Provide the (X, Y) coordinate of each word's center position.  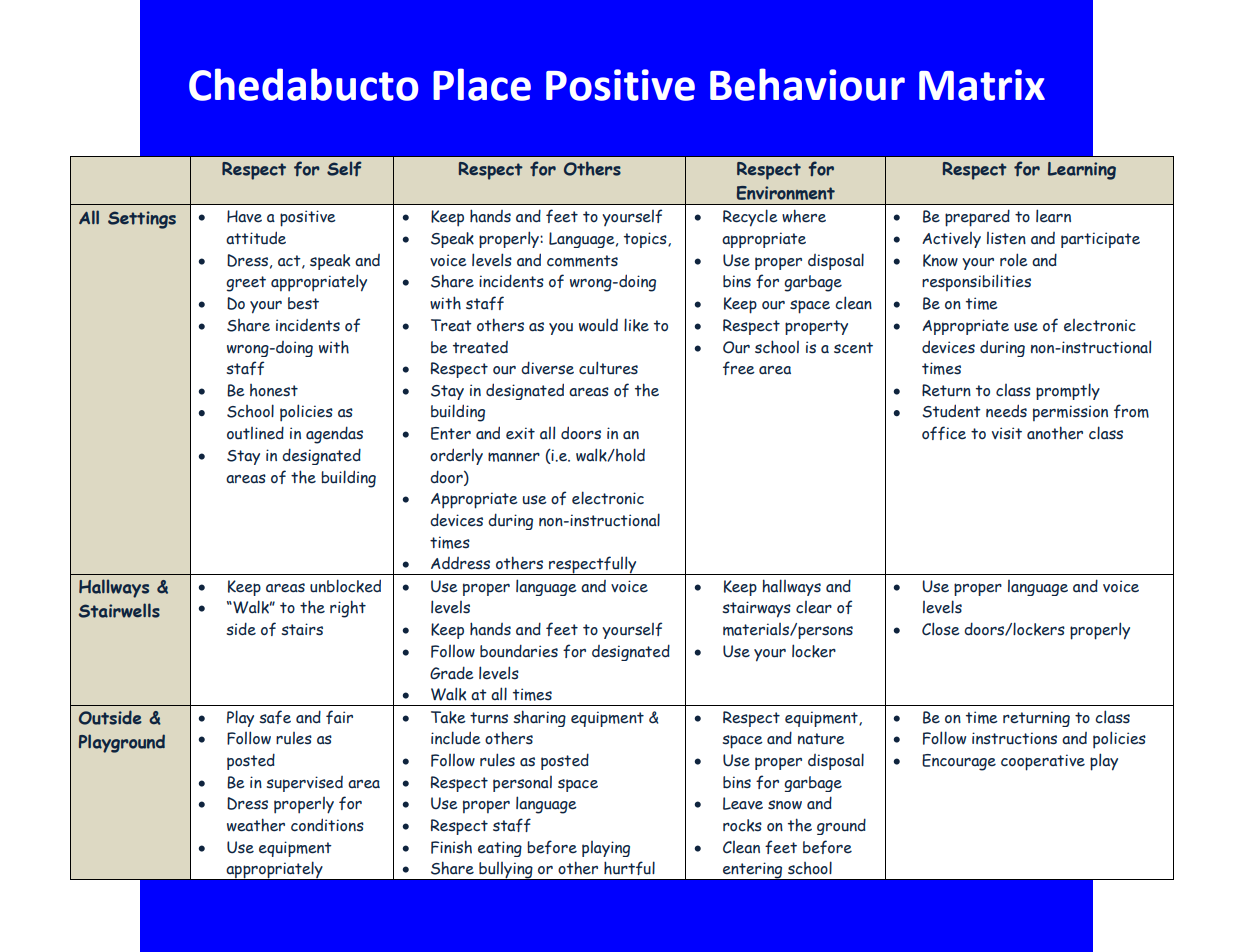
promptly (1068, 391)
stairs (302, 629)
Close (941, 629)
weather (256, 825)
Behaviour (807, 84)
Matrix (982, 85)
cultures (608, 368)
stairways (756, 609)
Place (482, 84)
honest (274, 390)
